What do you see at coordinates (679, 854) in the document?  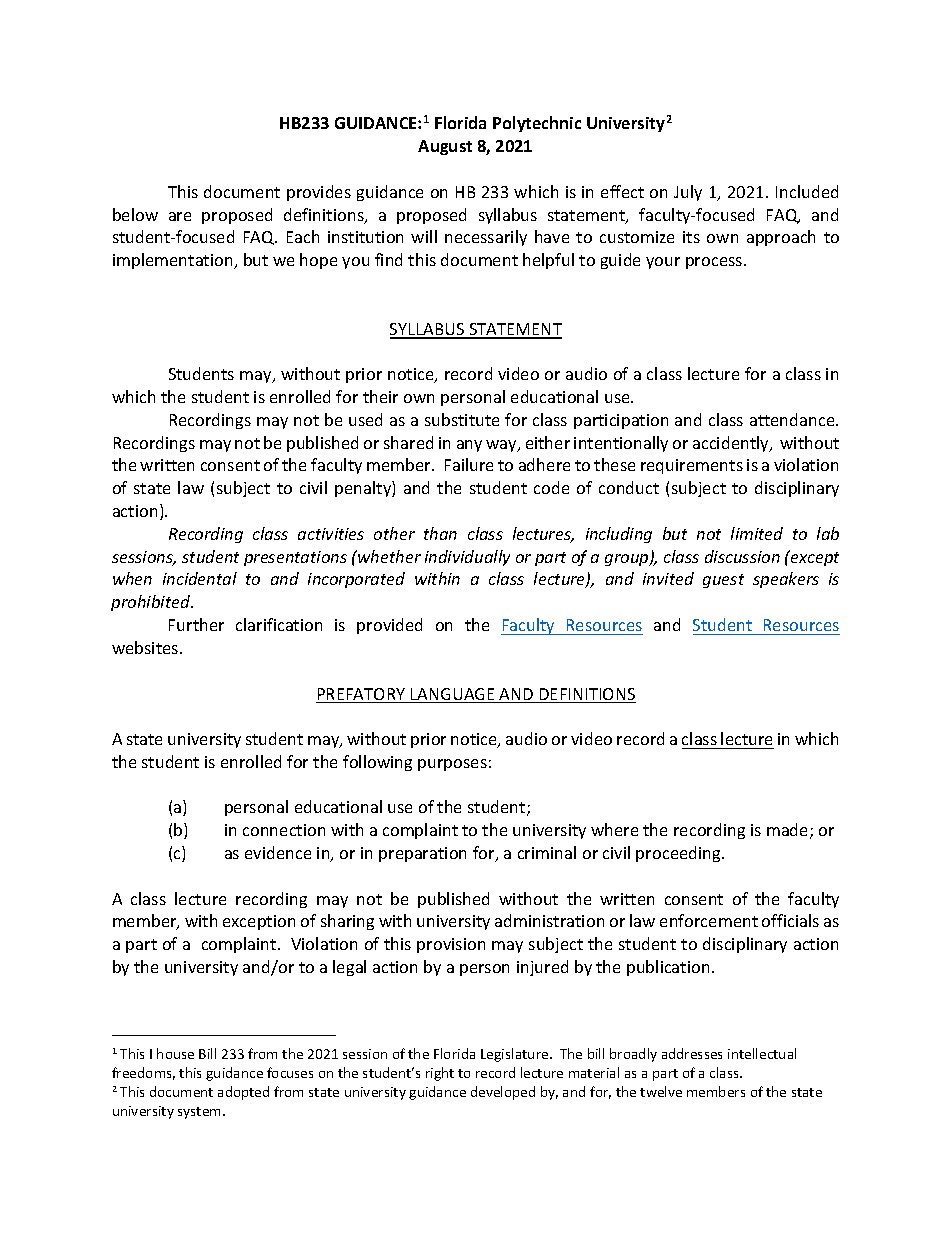 I see `proceeding` at bounding box center [679, 854].
